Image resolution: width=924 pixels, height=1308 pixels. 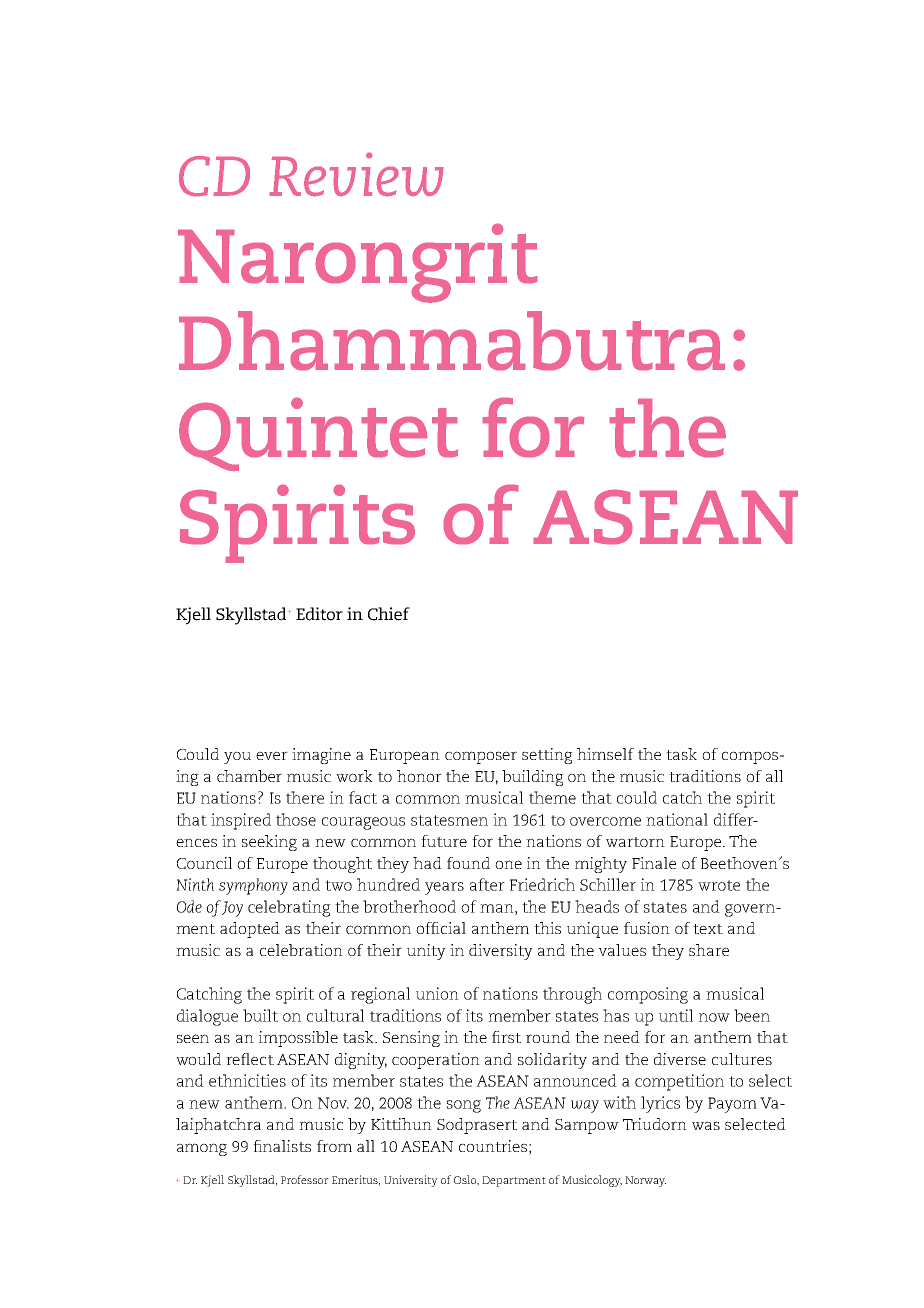 What do you see at coordinates (318, 434) in the document?
I see `Quintet` at bounding box center [318, 434].
